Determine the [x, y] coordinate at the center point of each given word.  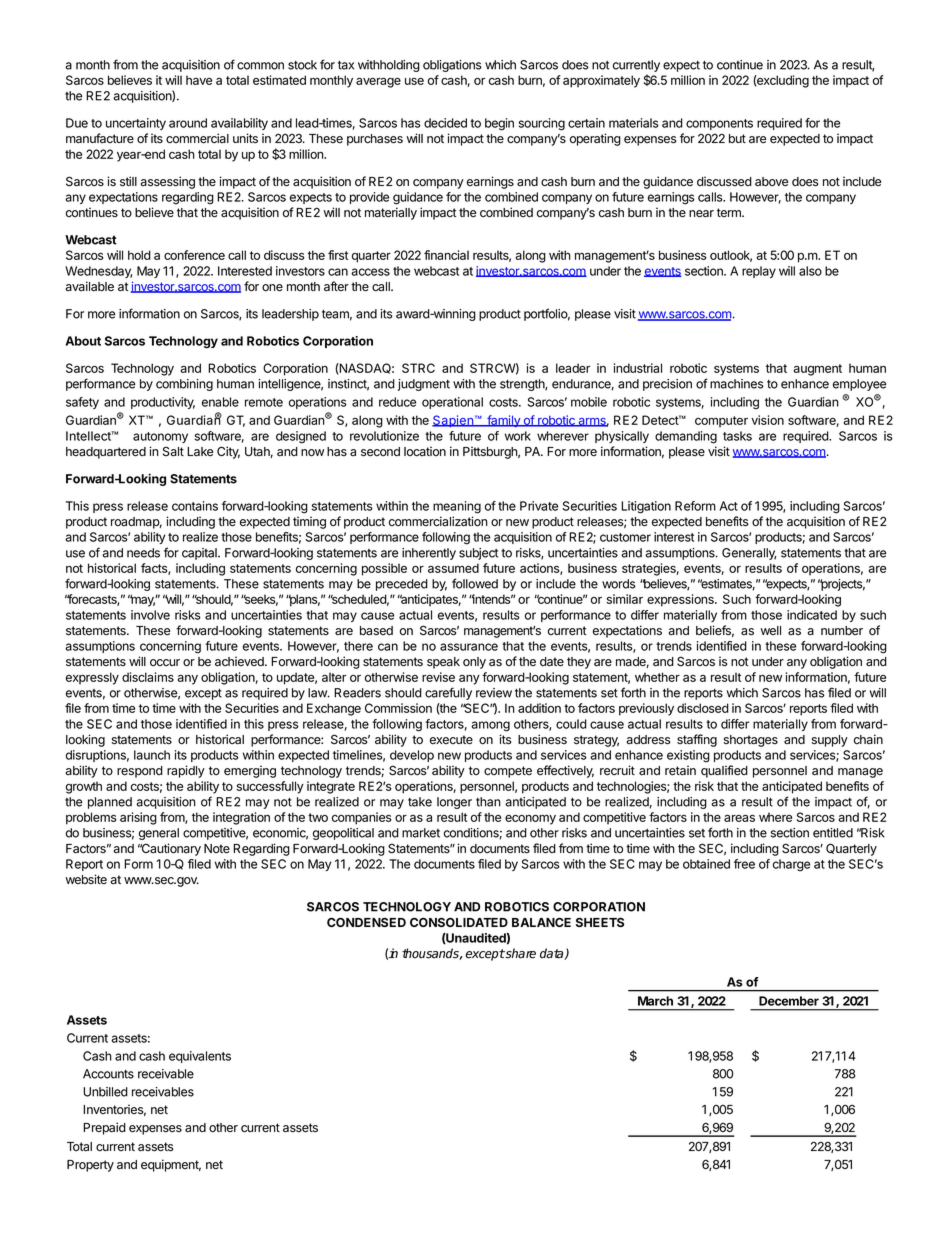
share [520, 953]
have [199, 80]
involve [150, 615]
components [719, 124]
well [770, 630]
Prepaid [104, 1128]
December [789, 1001]
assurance [469, 647]
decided [445, 123]
